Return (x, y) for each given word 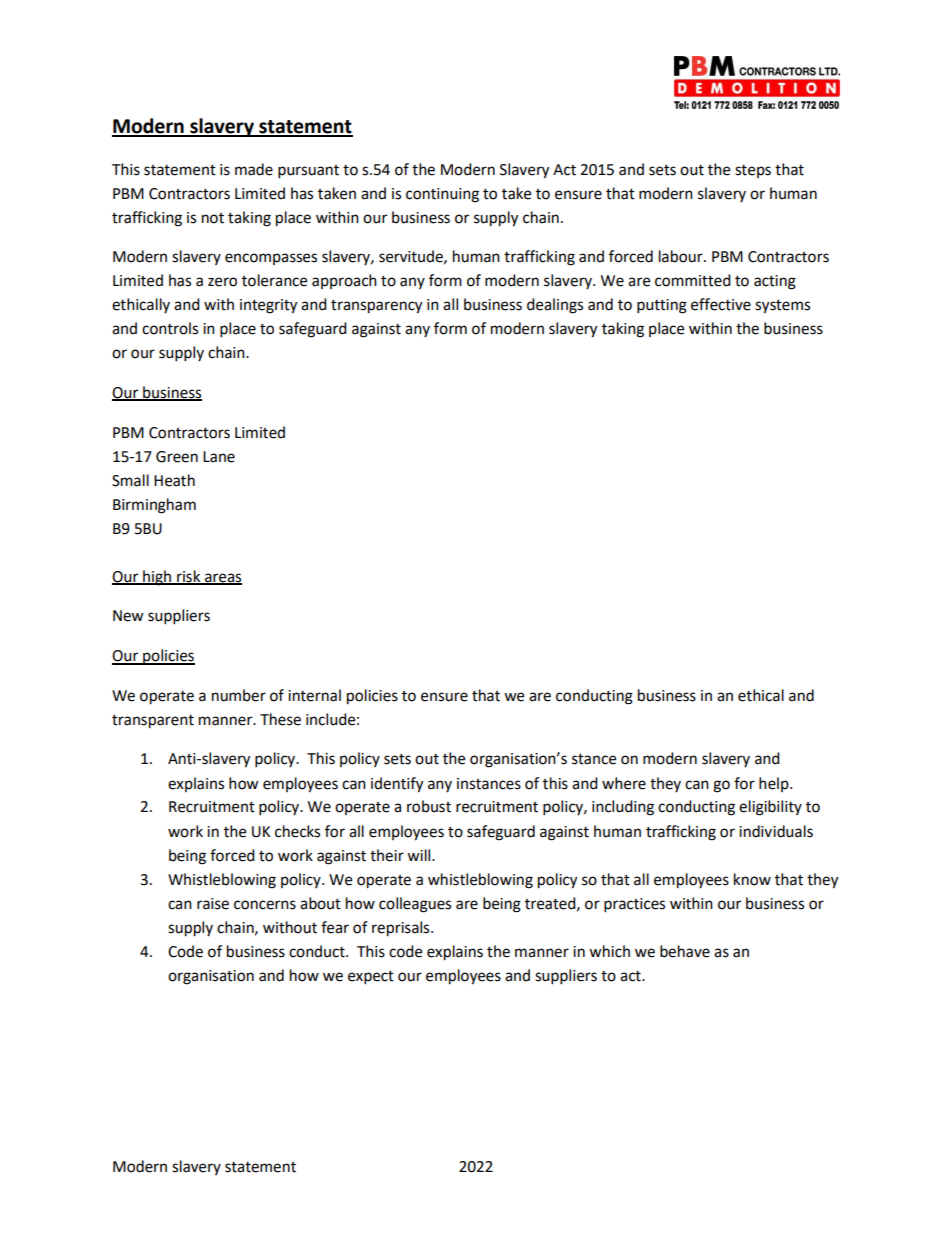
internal (314, 695)
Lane (219, 457)
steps (753, 171)
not (213, 218)
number (239, 695)
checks (297, 831)
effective (721, 304)
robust (429, 806)
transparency (376, 307)
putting (662, 306)
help (775, 784)
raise (213, 904)
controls (170, 328)
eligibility (770, 808)
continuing (442, 195)
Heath (174, 480)
